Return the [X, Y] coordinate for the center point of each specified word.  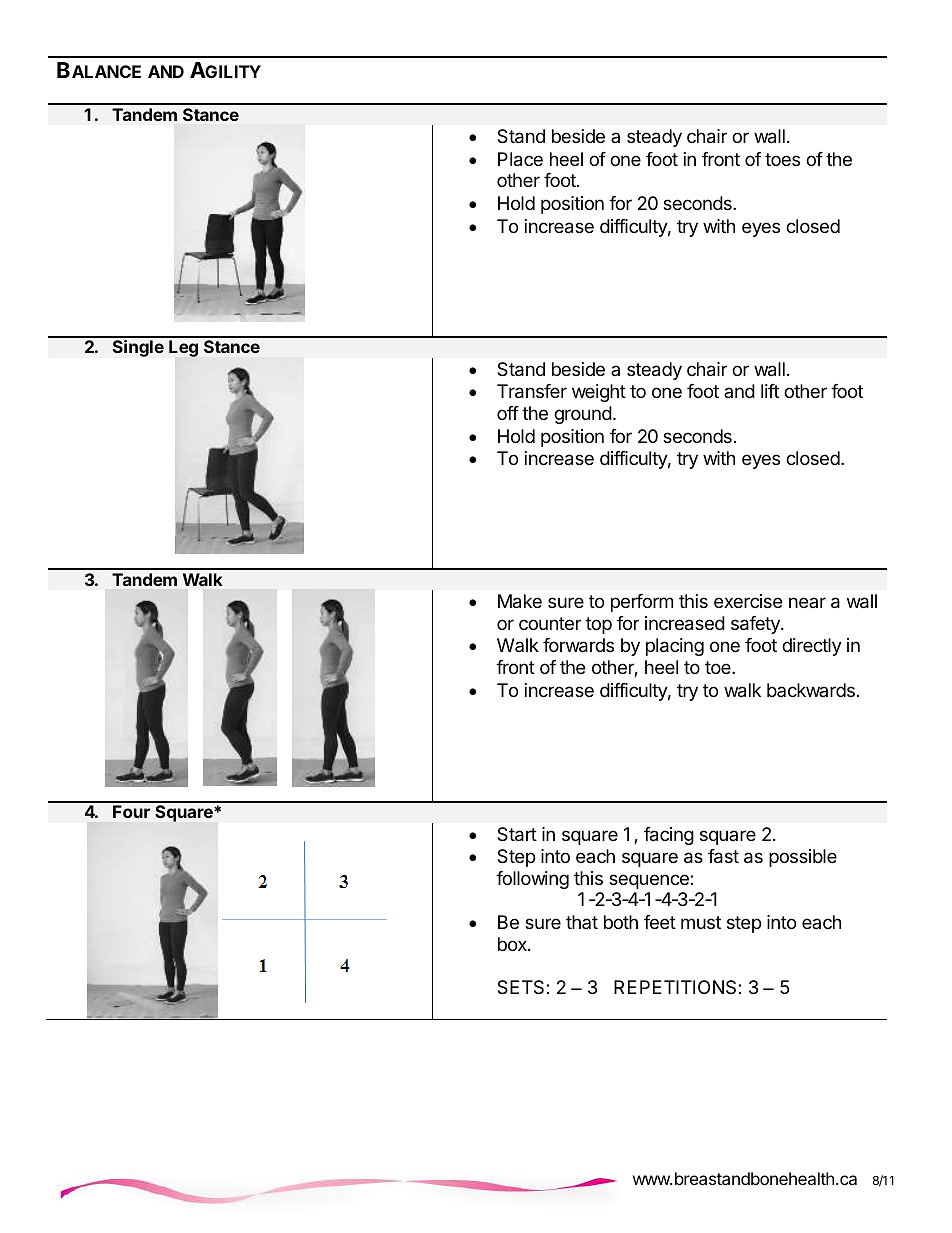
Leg [183, 348]
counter [550, 623]
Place [520, 159]
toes [782, 159]
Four [131, 811]
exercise [748, 601]
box [513, 944]
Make [520, 601]
